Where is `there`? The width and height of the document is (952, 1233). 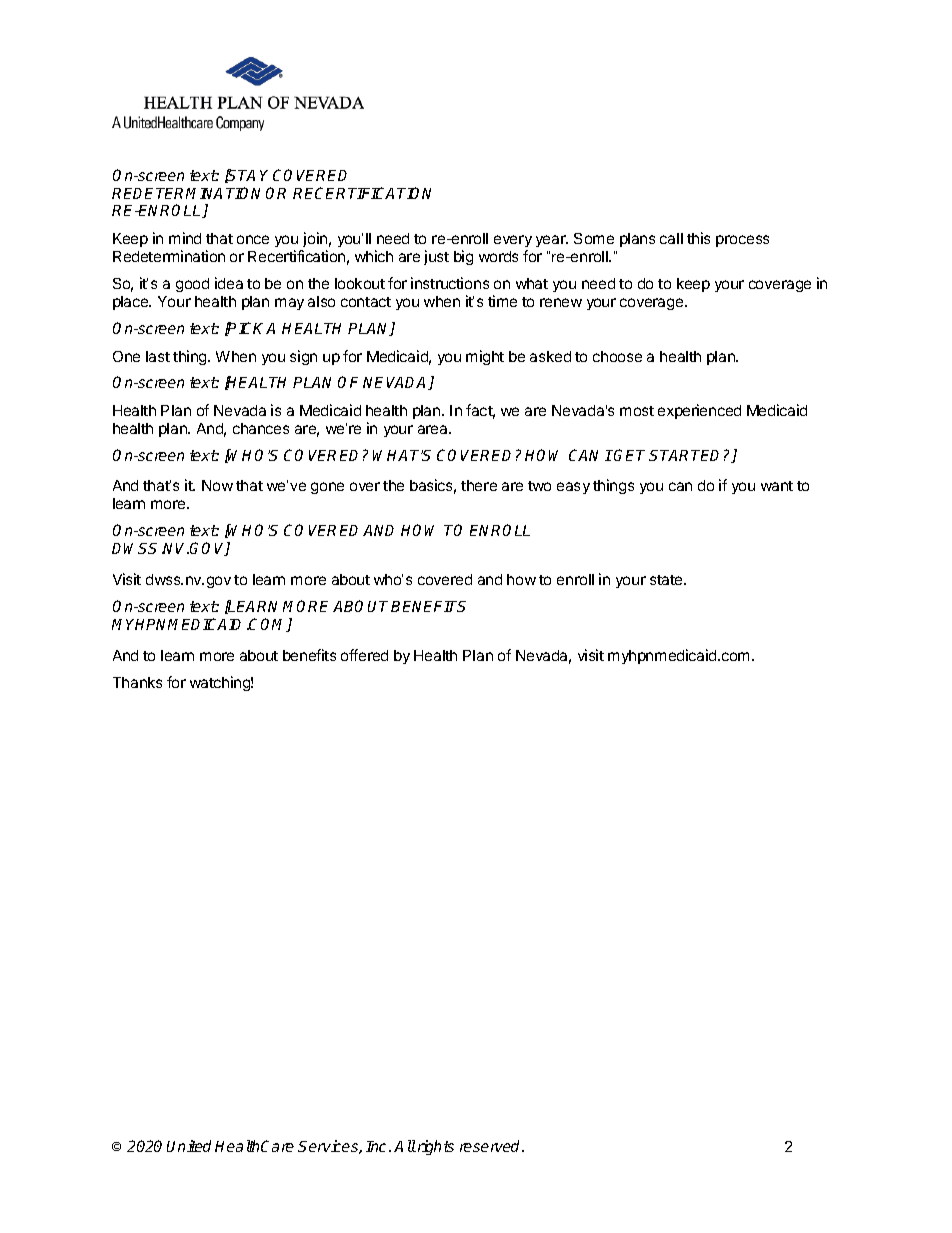
there is located at coordinates (479, 485).
